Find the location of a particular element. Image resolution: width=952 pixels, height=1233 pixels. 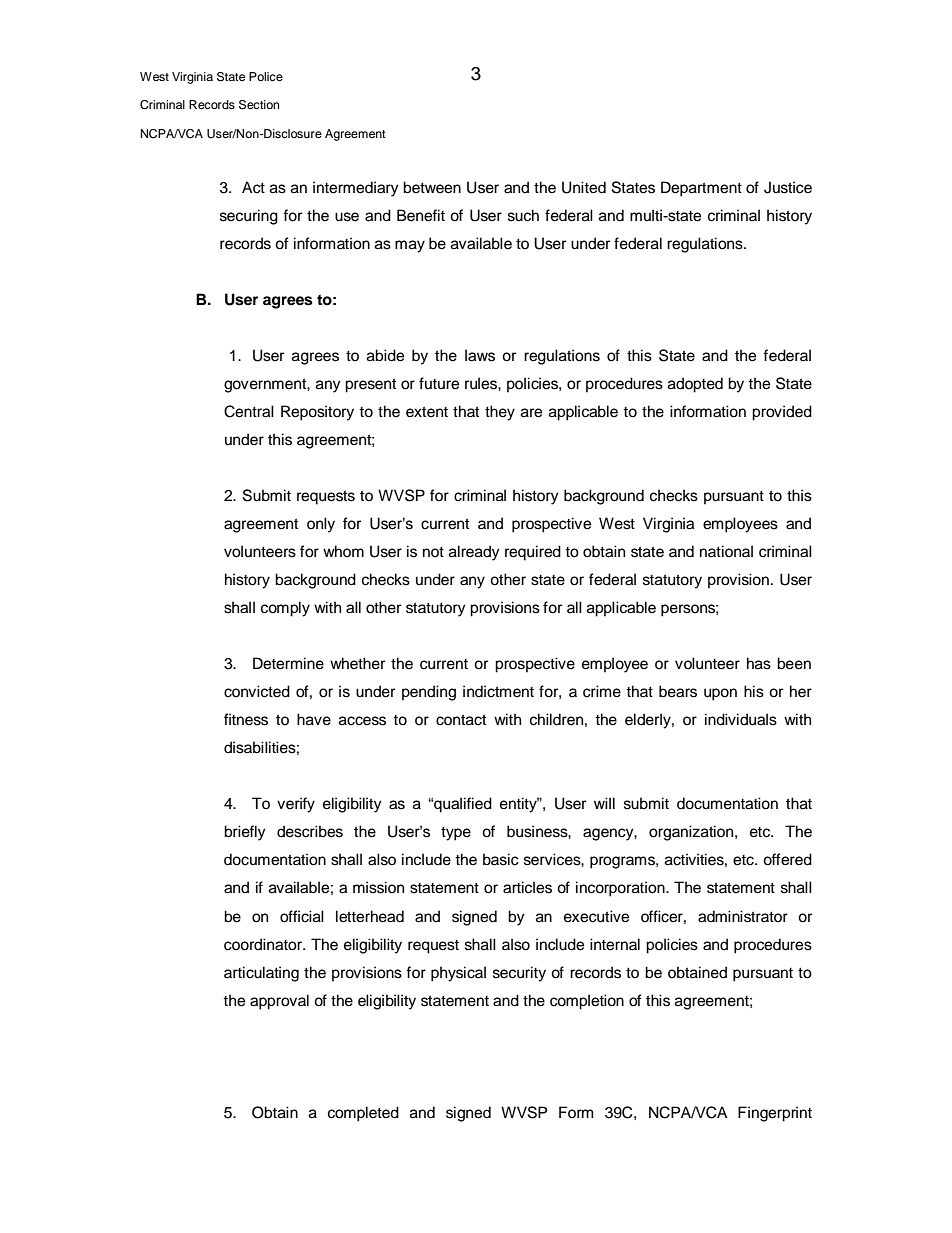

completion is located at coordinates (587, 1002).
